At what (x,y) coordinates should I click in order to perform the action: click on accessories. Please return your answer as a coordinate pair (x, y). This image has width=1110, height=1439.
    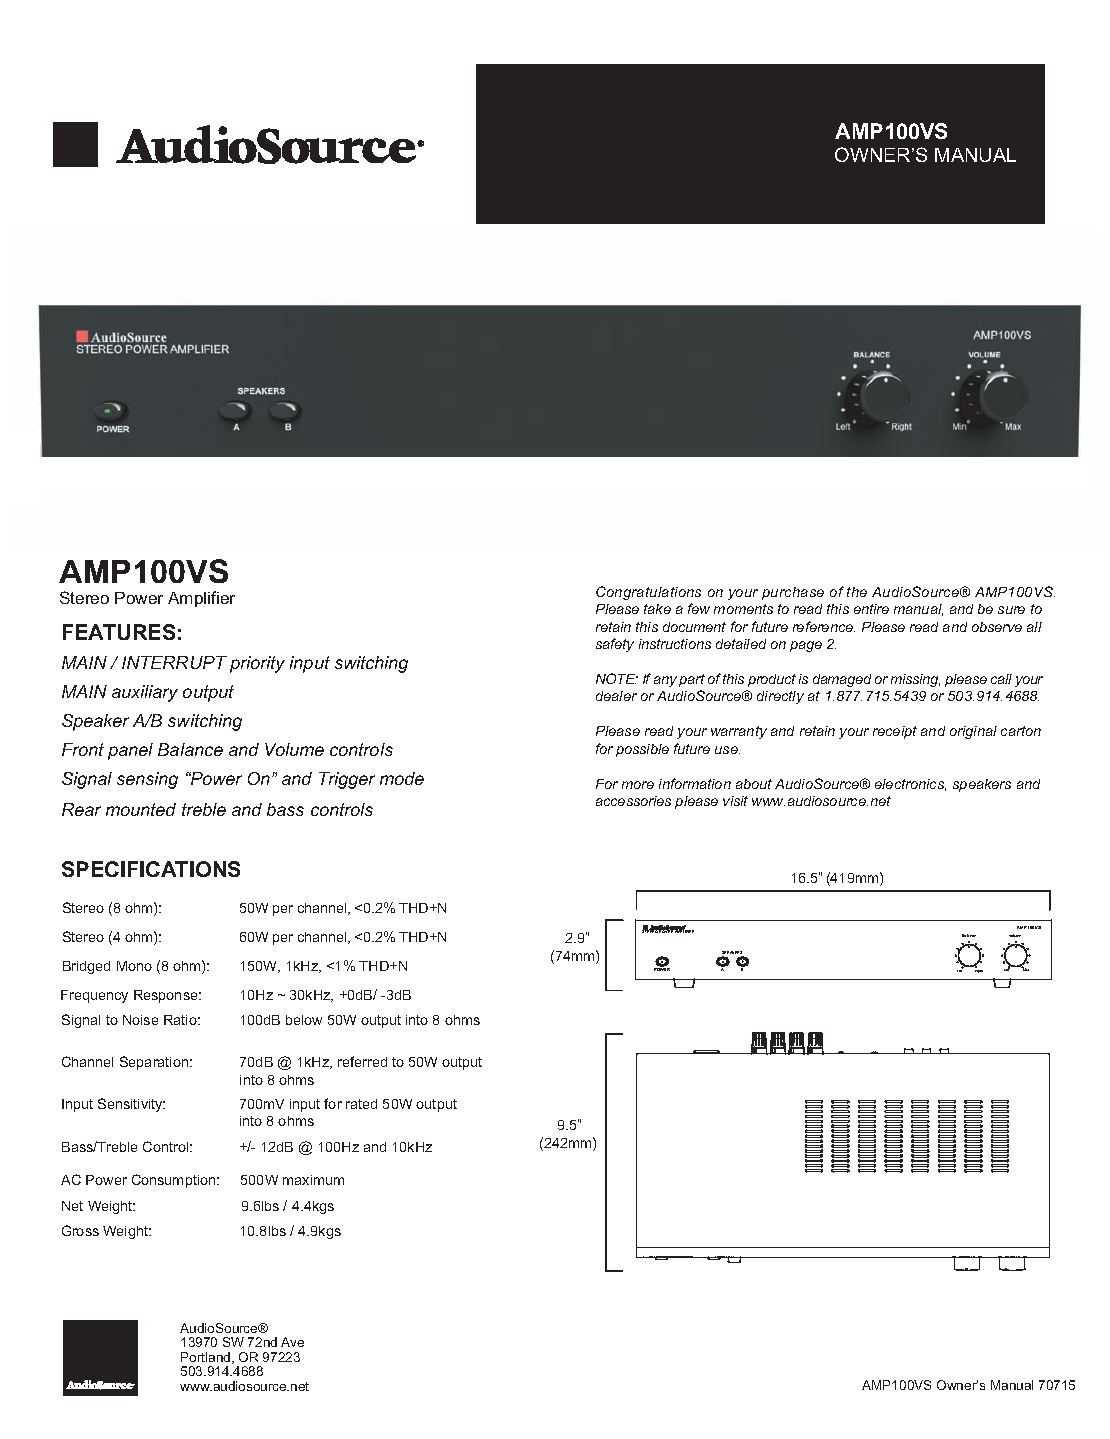
    Looking at the image, I should click on (633, 801).
